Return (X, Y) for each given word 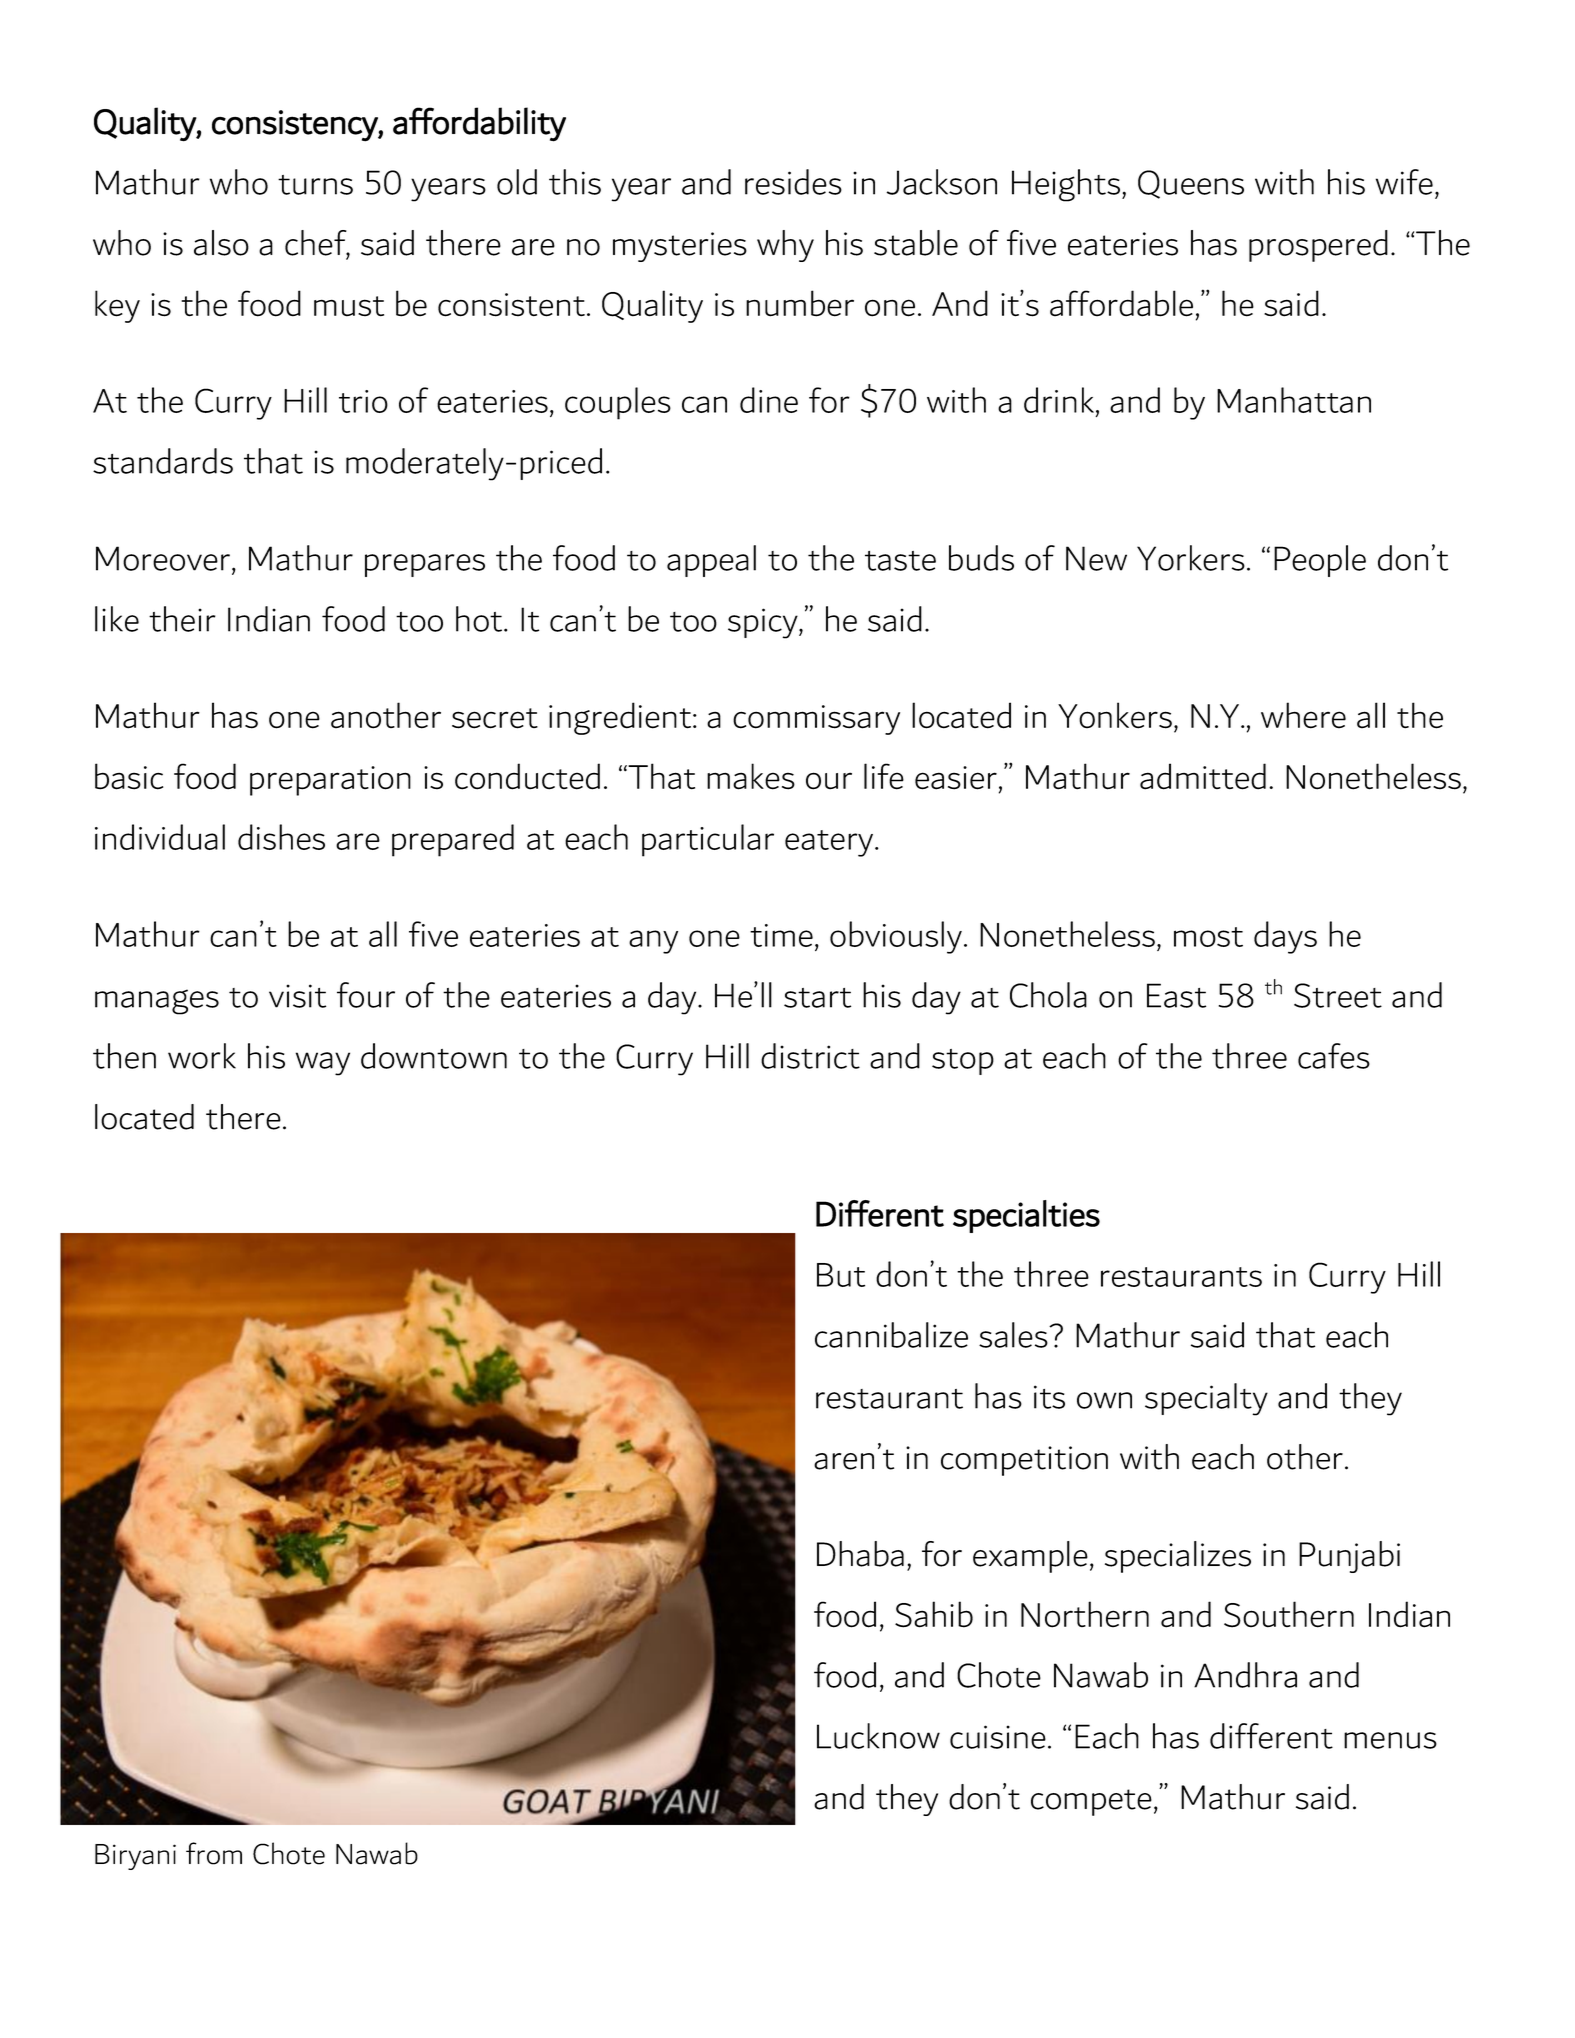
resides (793, 182)
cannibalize (891, 1335)
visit (297, 996)
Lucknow (878, 1736)
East (1176, 995)
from (214, 1853)
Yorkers (1191, 558)
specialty (1206, 1399)
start (817, 998)
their (182, 619)
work (202, 1056)
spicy (764, 623)
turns (315, 185)
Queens (1191, 184)
